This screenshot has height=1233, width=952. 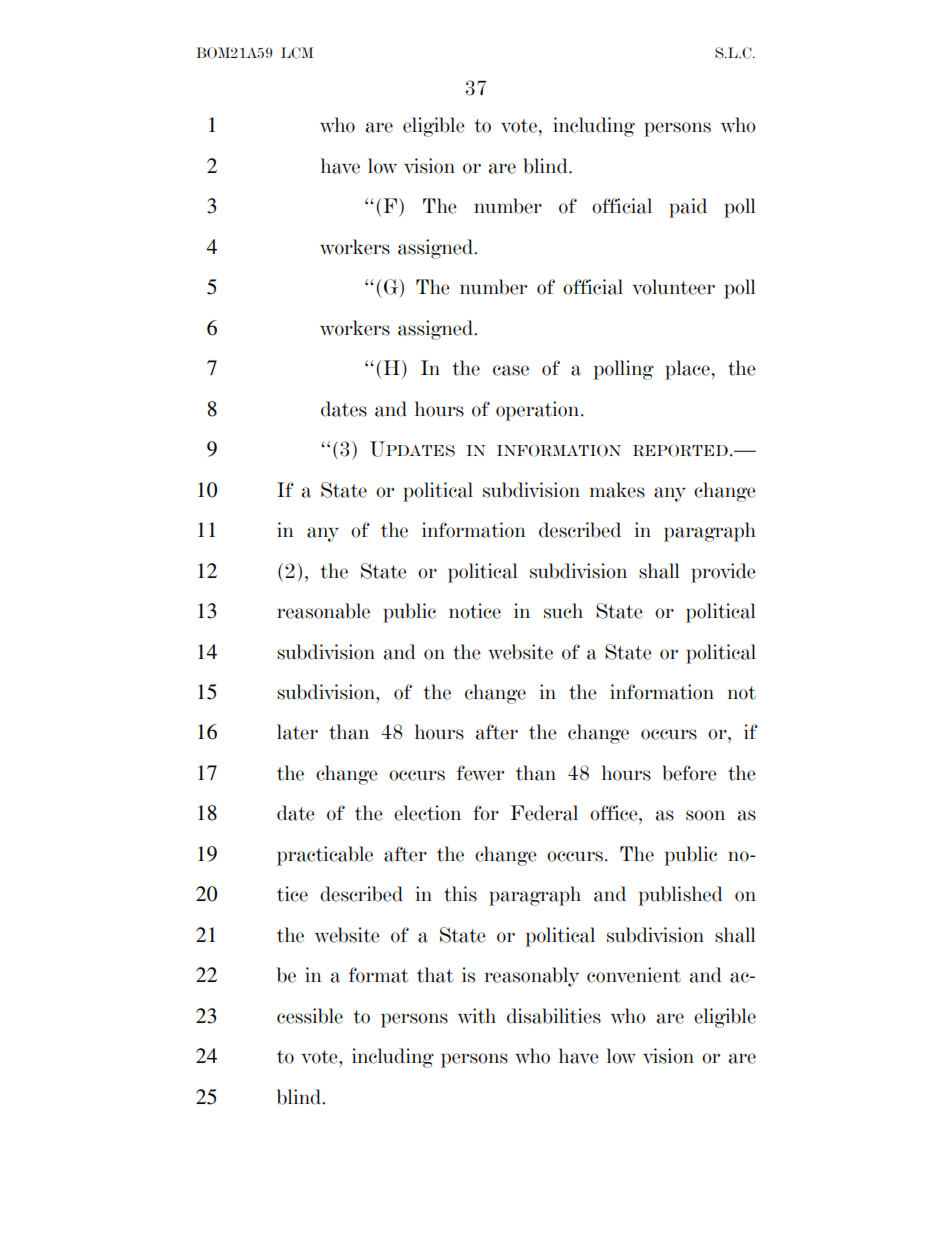 What do you see at coordinates (673, 287) in the screenshot?
I see `volunteer` at bounding box center [673, 287].
